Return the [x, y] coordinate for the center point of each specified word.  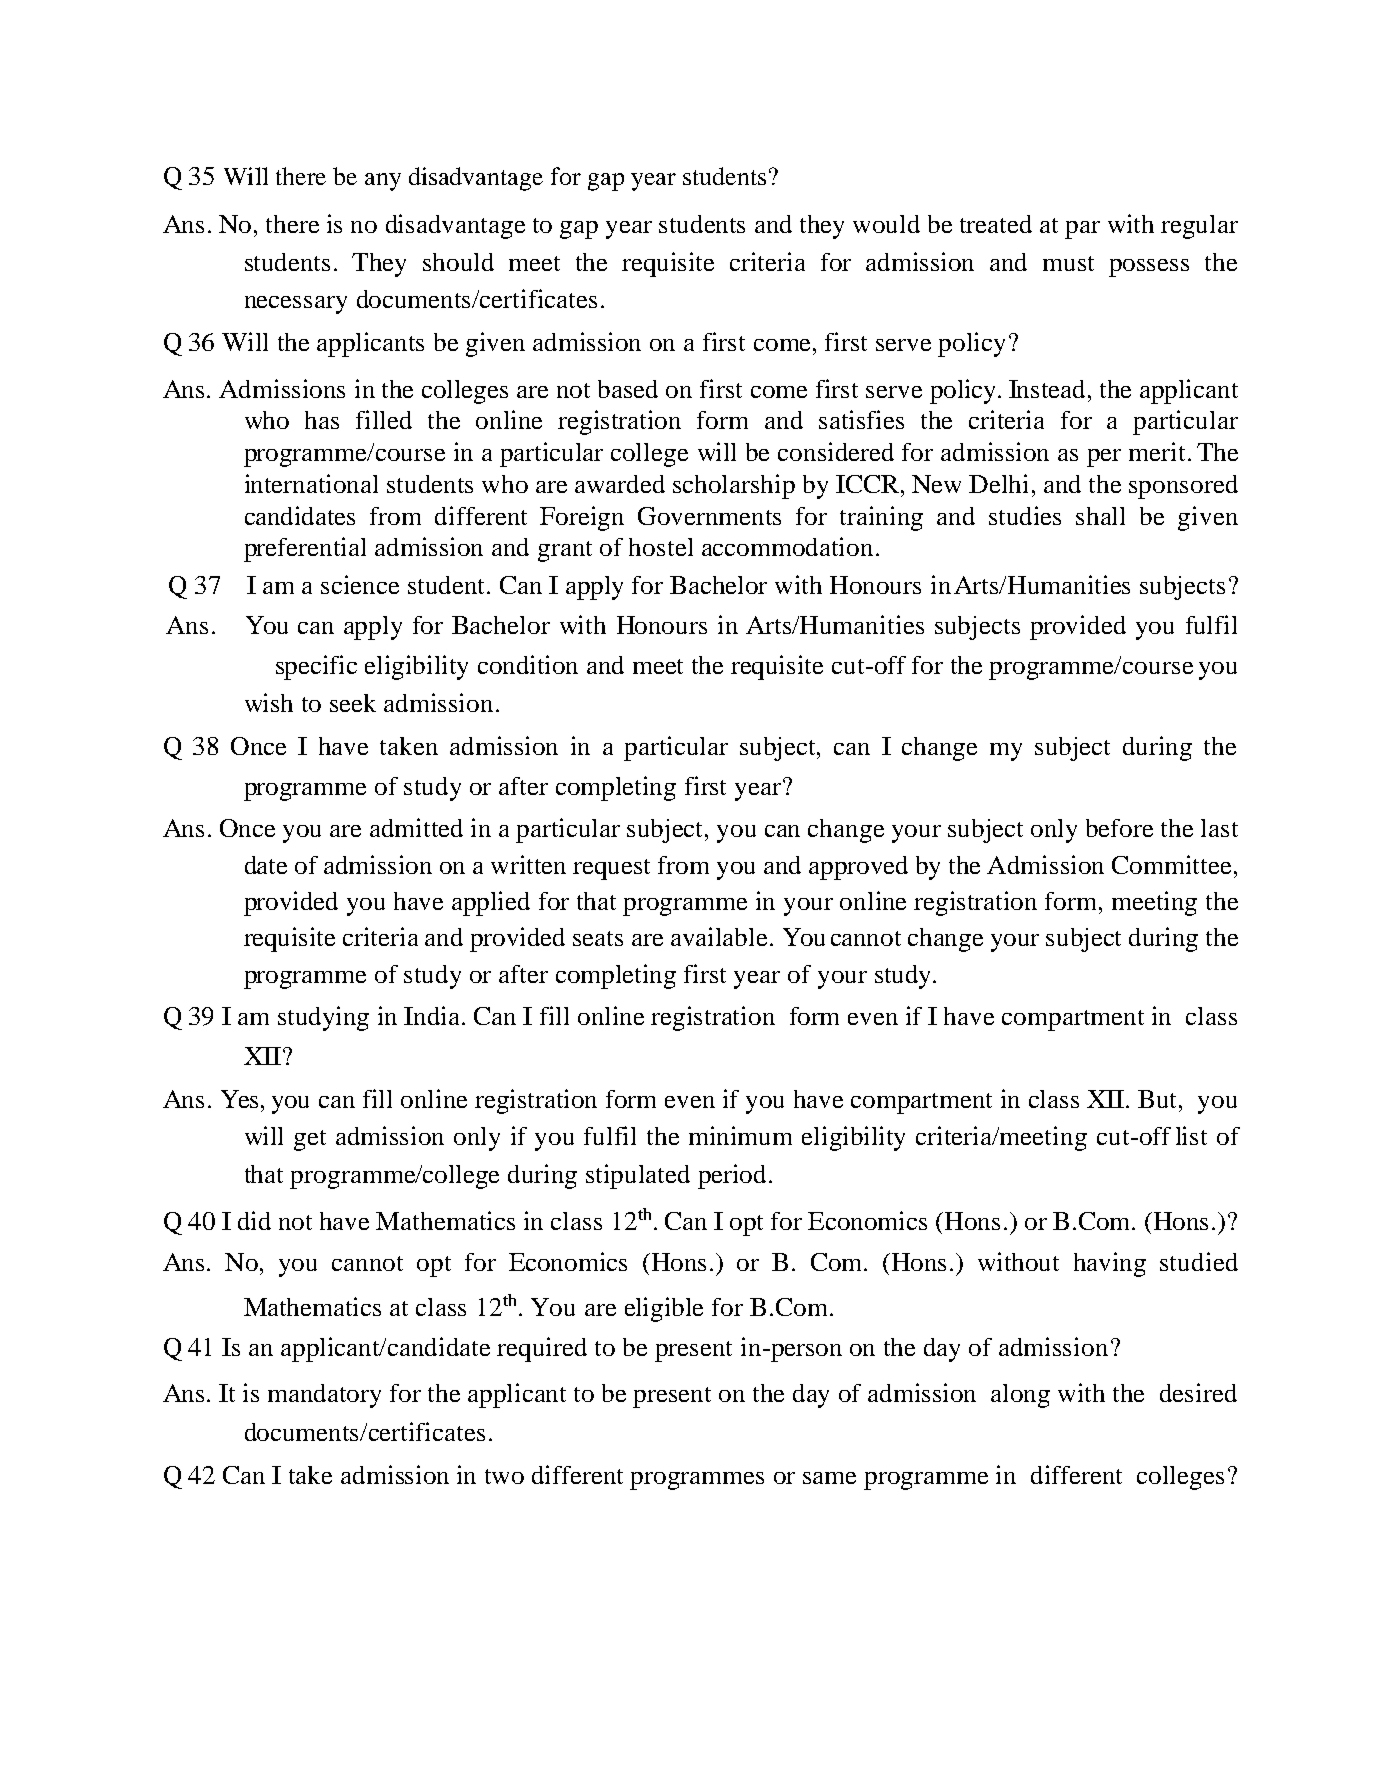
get [310, 1140]
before [1119, 828]
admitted [416, 827]
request [611, 869]
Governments [709, 516]
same [829, 1478]
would [886, 224]
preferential [305, 549]
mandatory [324, 1396]
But [1159, 1099]
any [383, 182]
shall [1100, 516]
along [1020, 1396]
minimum [740, 1135]
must [1068, 263]
